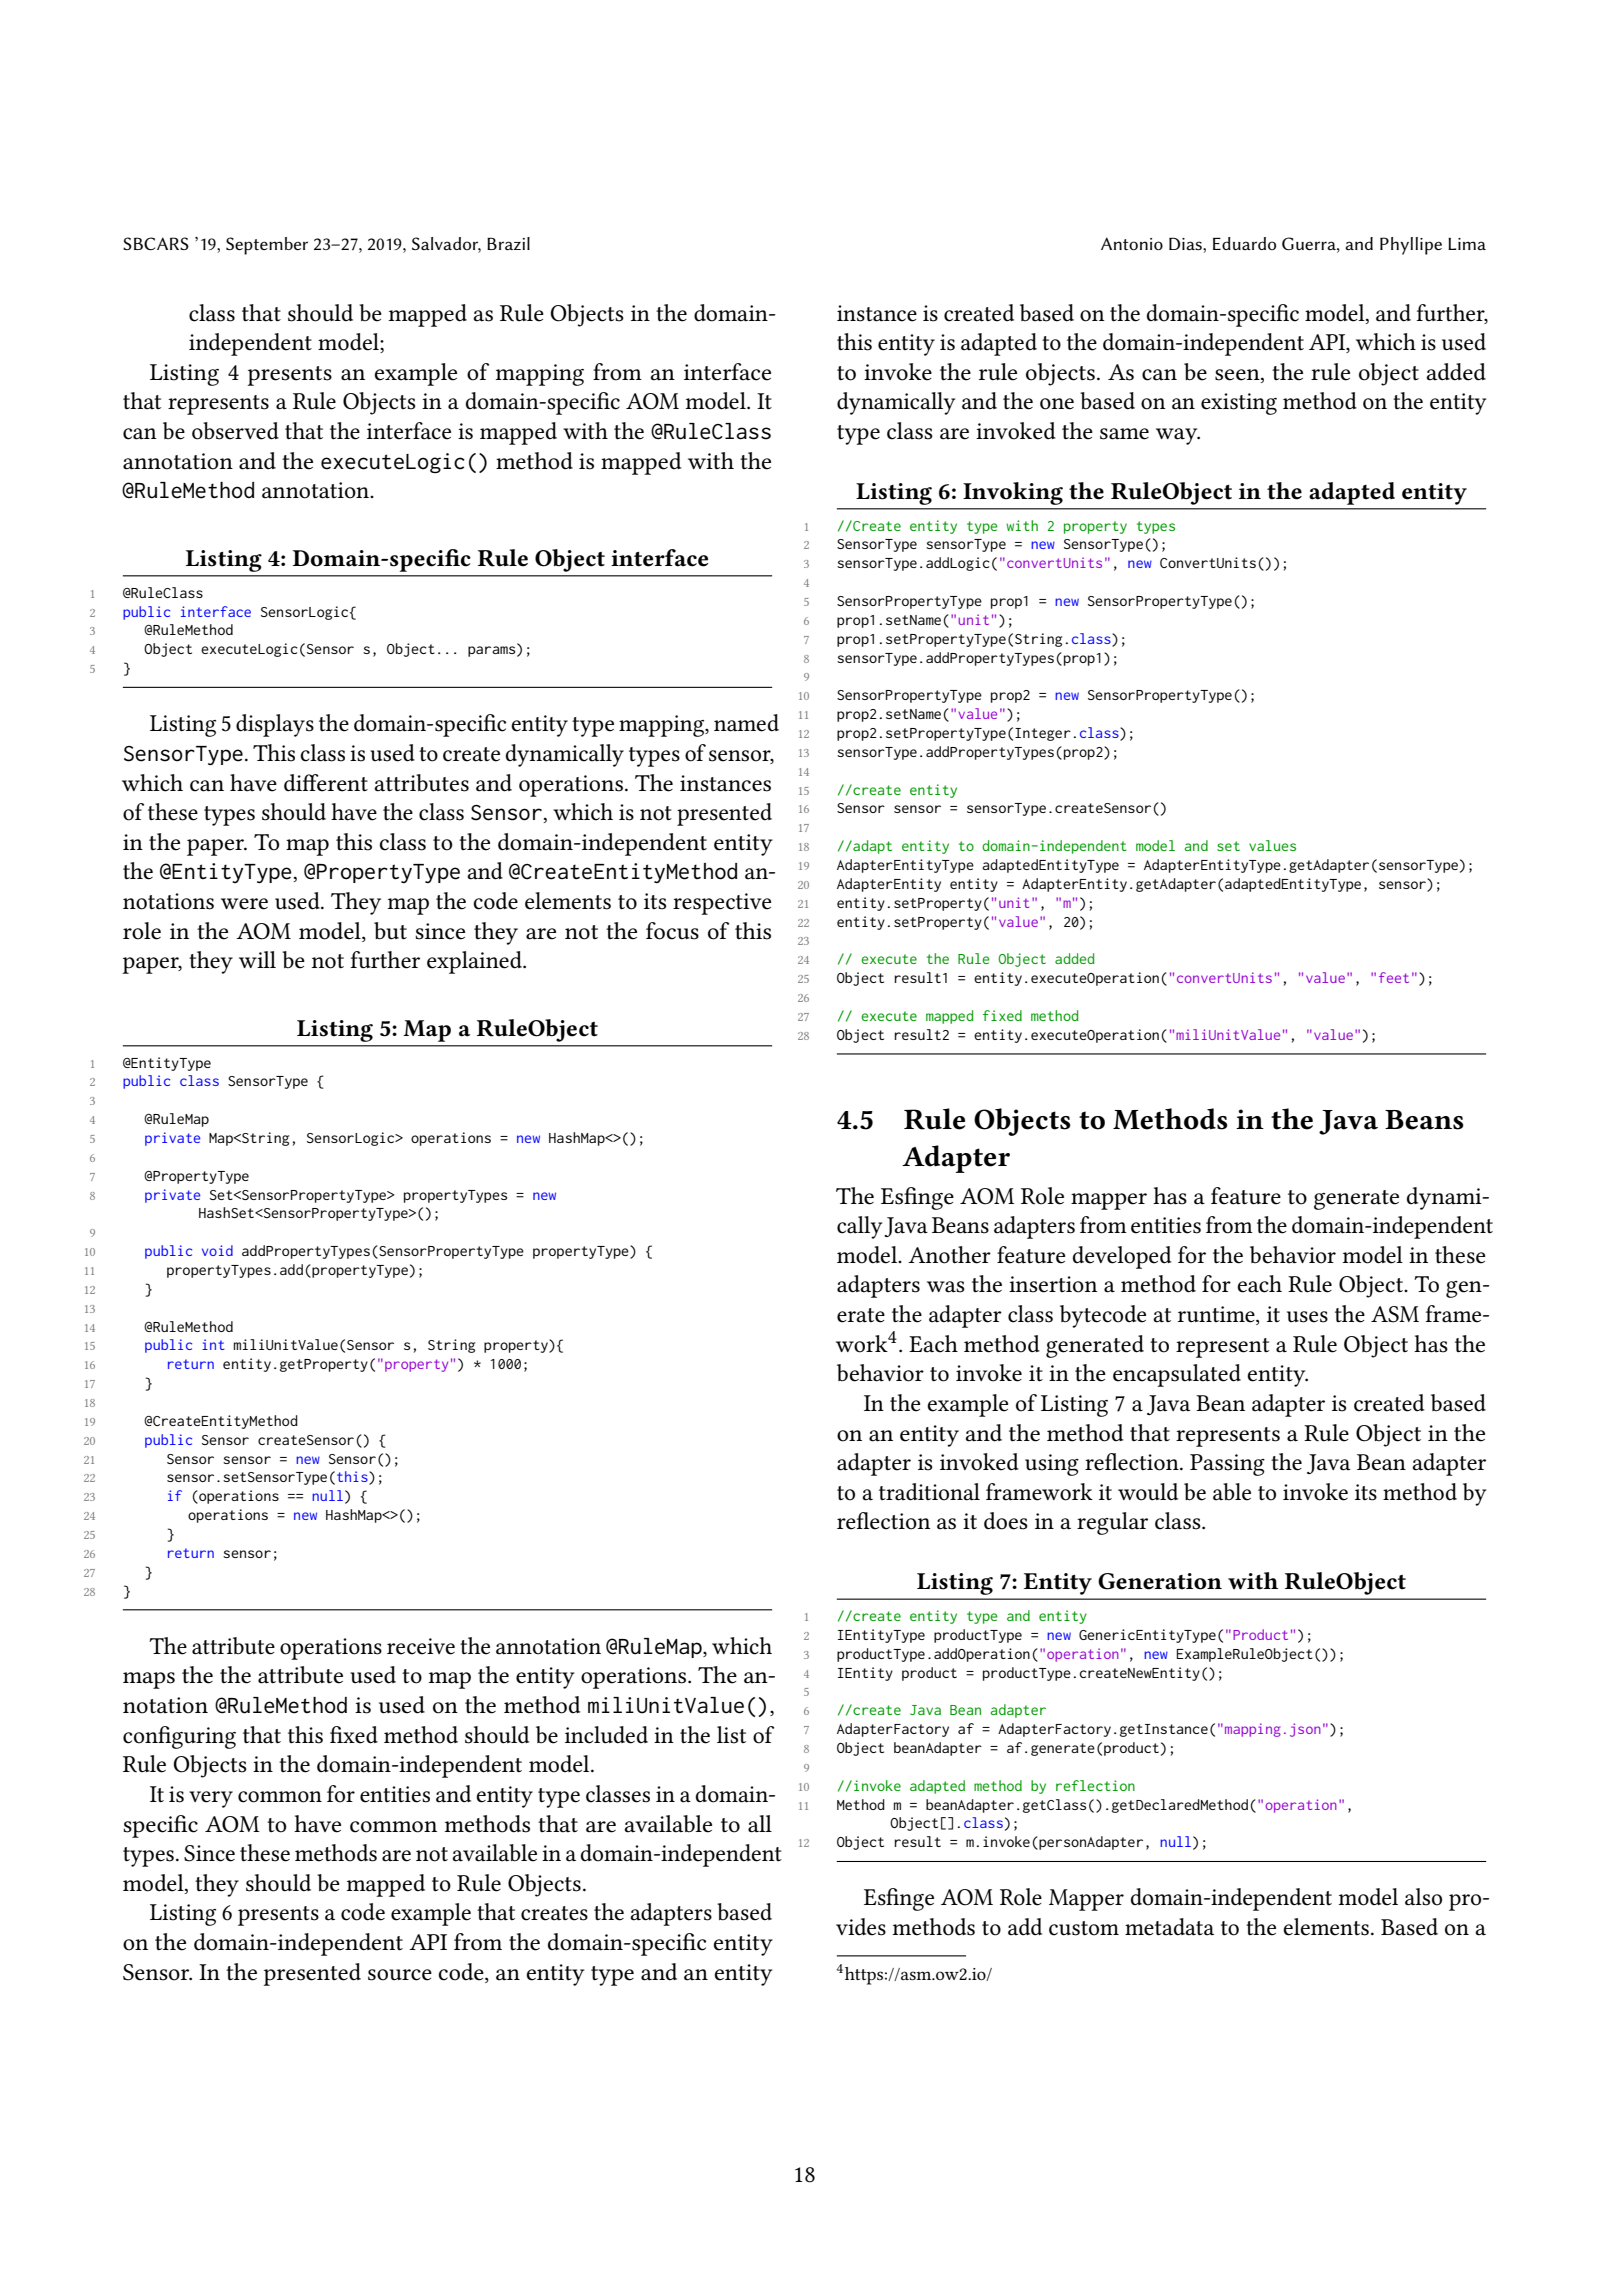  I want to click on source, so click(400, 1975).
